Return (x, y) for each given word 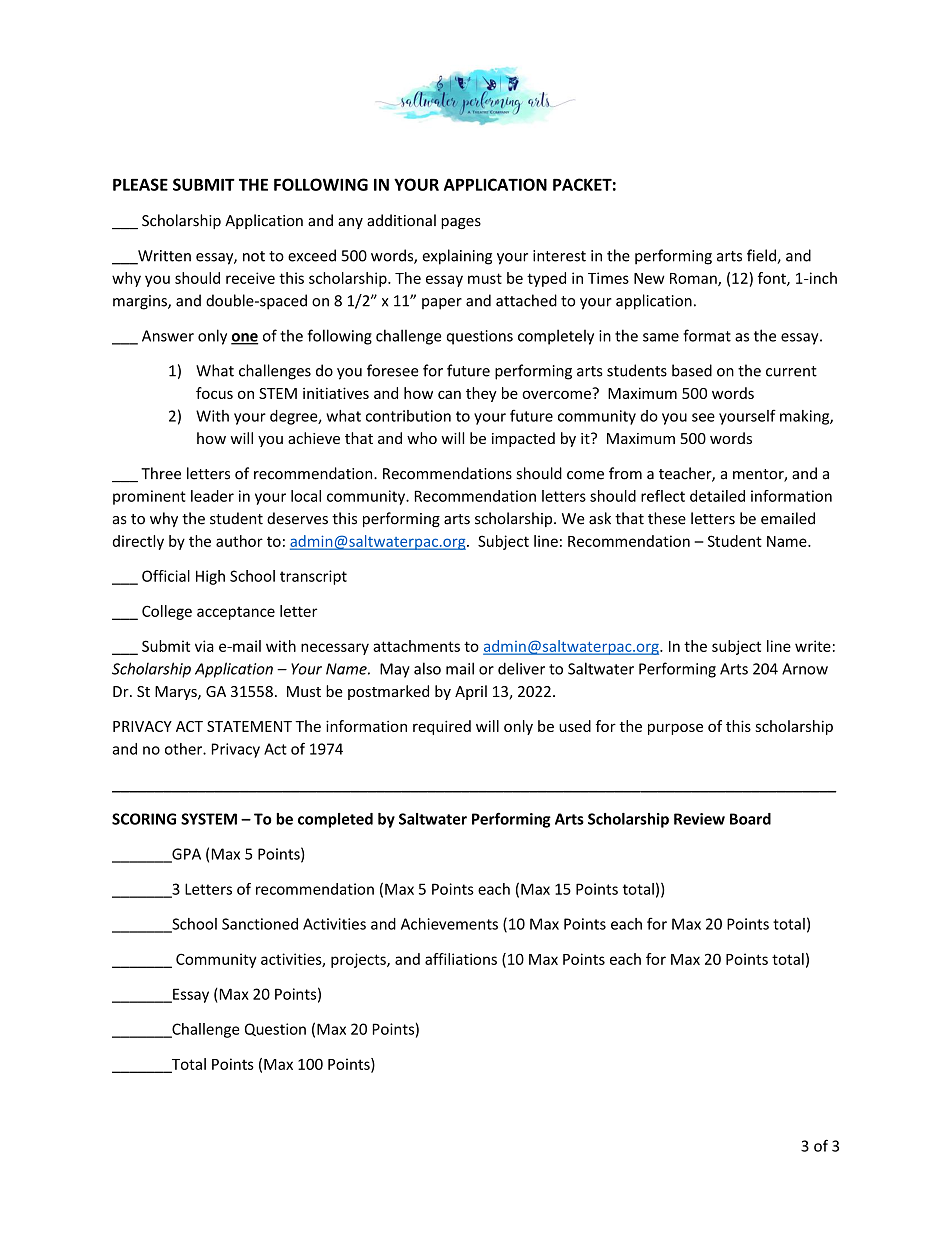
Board (750, 819)
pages (461, 223)
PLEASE (140, 184)
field (762, 256)
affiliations (461, 959)
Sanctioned (260, 924)
